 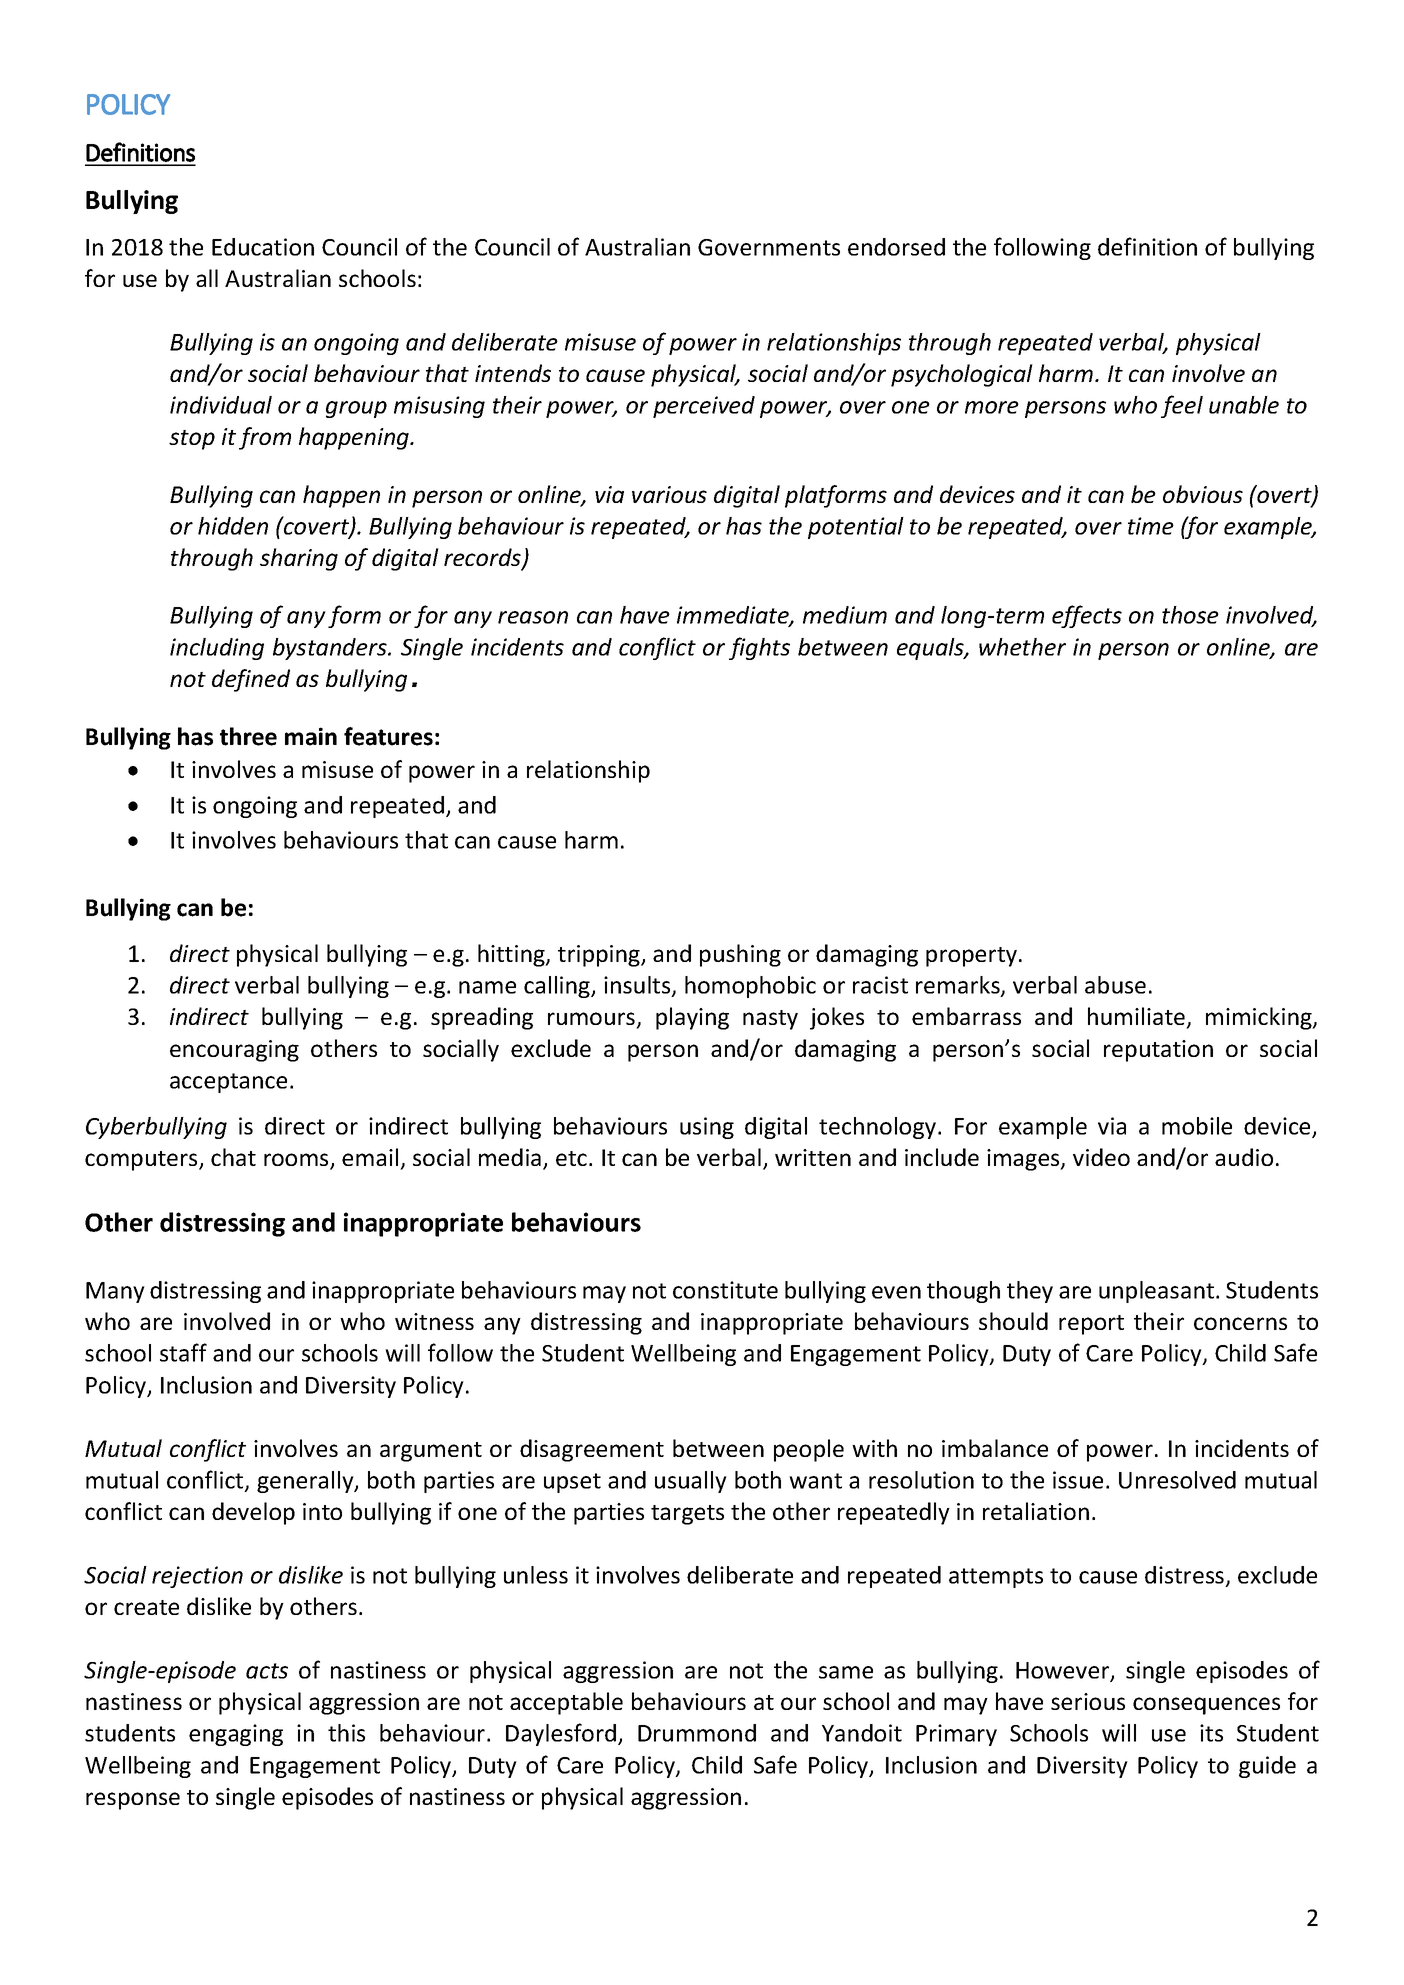 I want to click on engaging, so click(x=236, y=1735).
